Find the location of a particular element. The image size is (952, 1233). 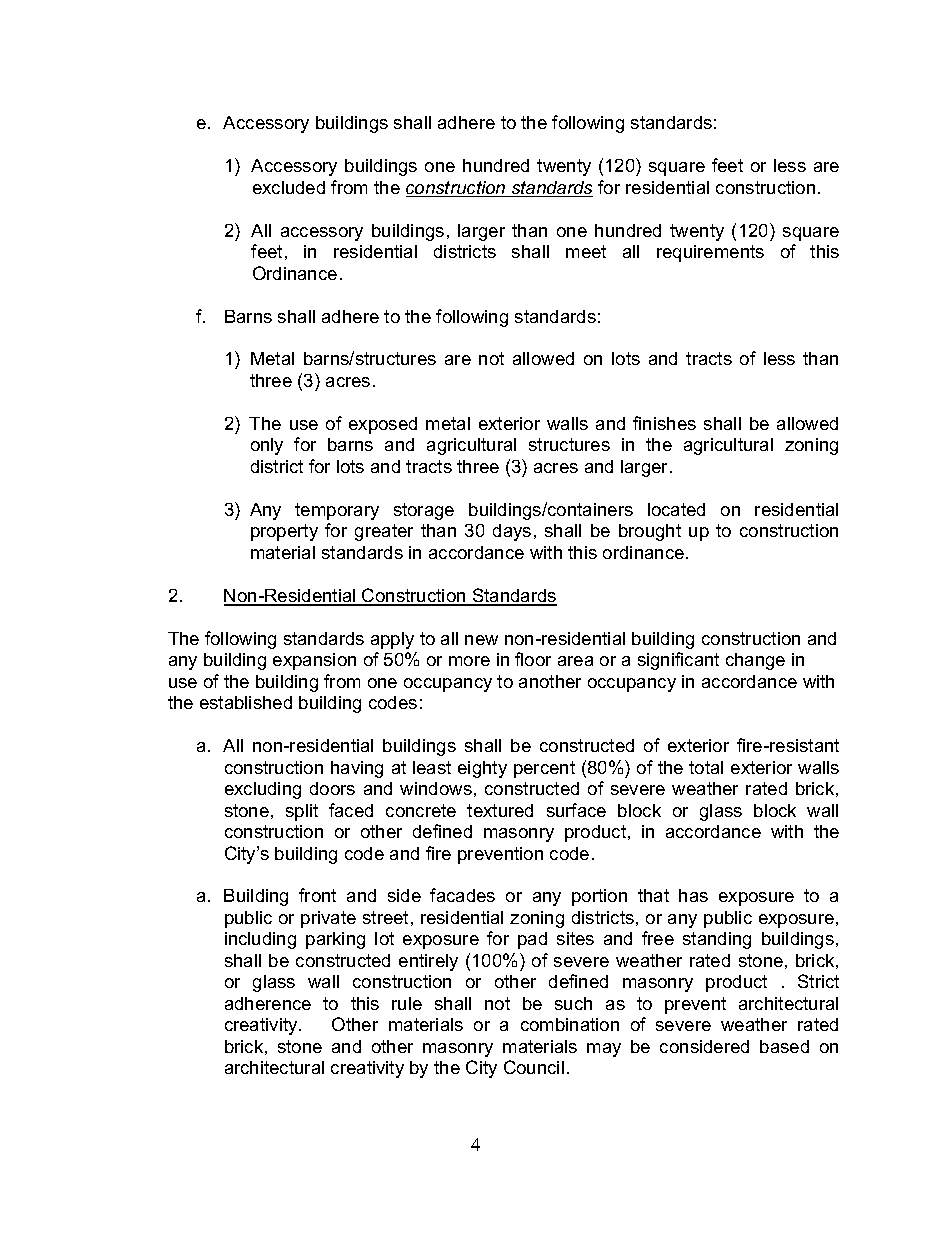

requirements is located at coordinates (710, 253).
